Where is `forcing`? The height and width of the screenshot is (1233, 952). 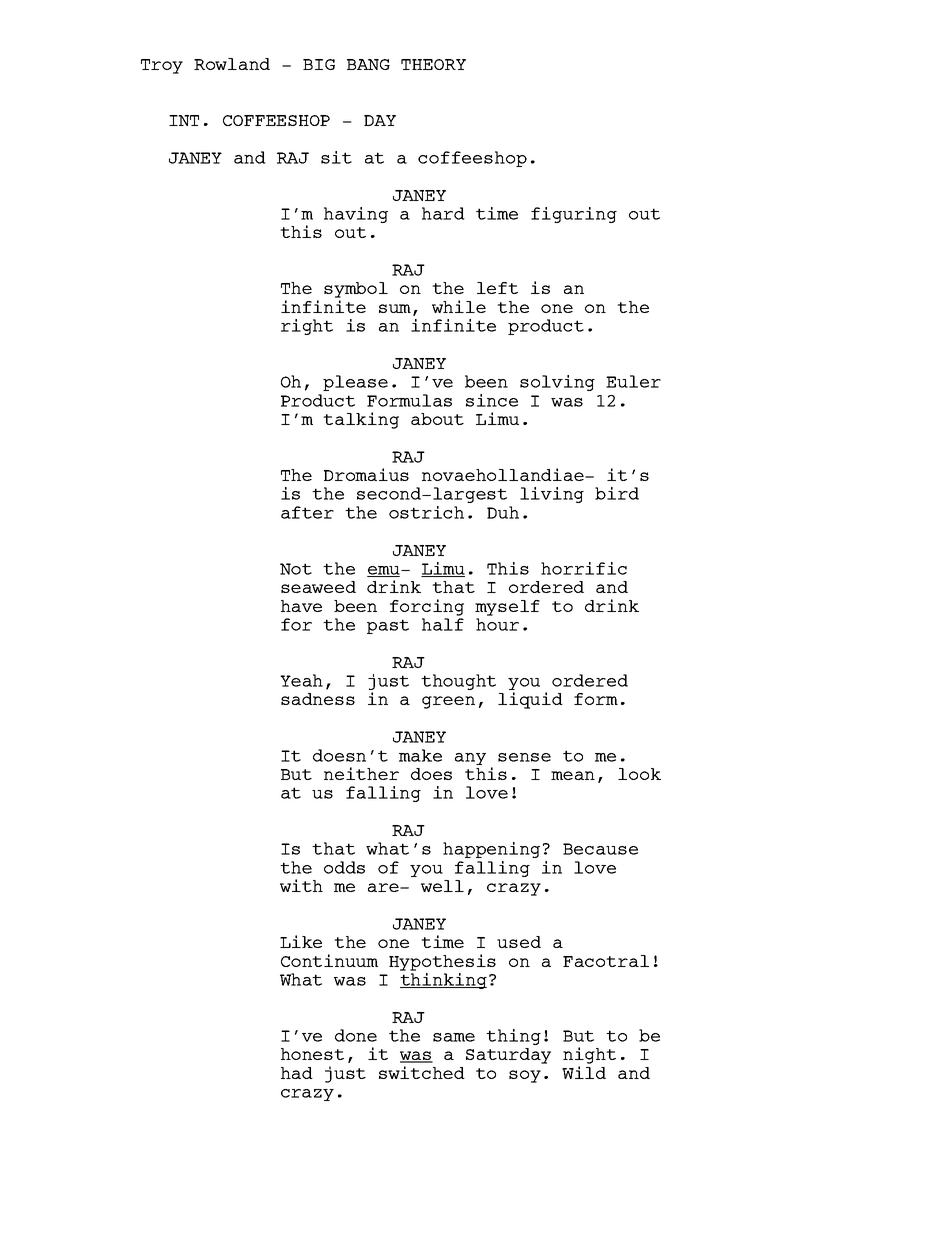
forcing is located at coordinates (427, 607).
